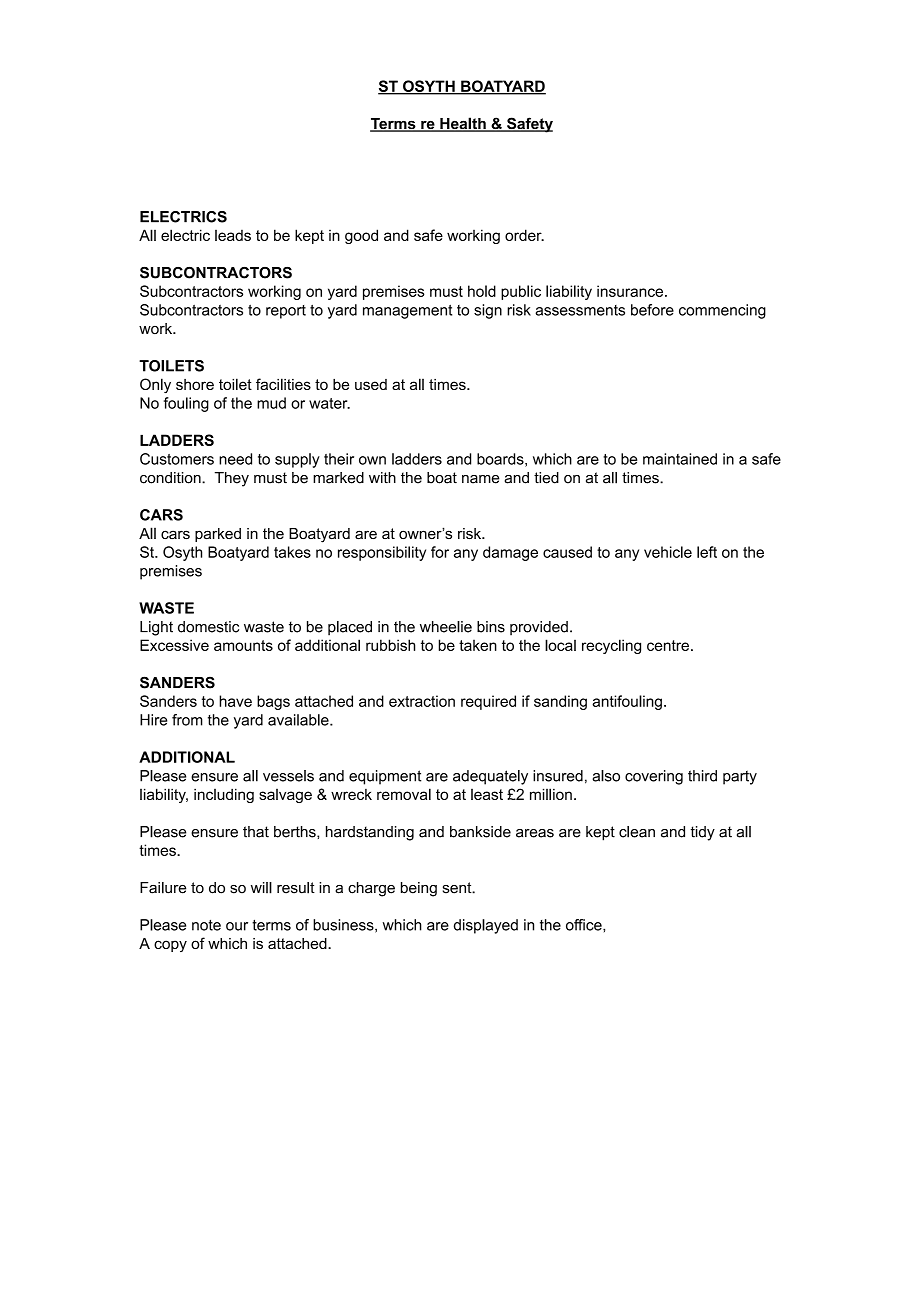  Describe the element at coordinates (218, 535) in the screenshot. I see `parked` at that location.
